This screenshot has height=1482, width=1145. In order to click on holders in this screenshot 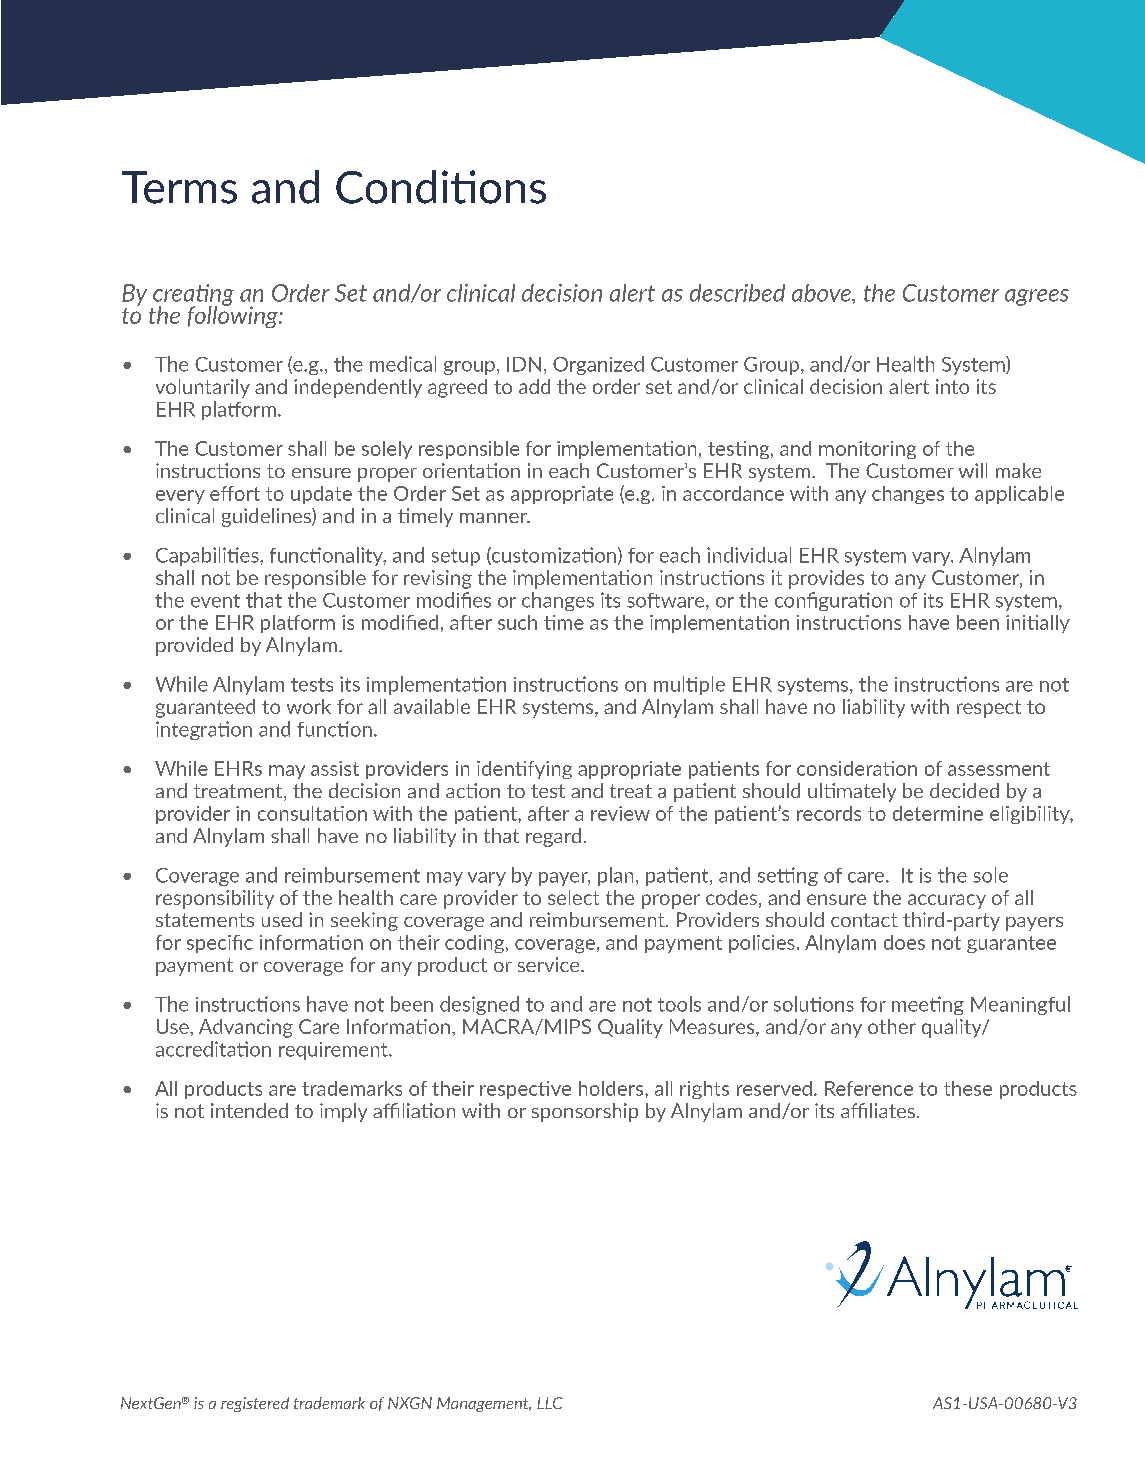, I will do `click(612, 1088)`.
